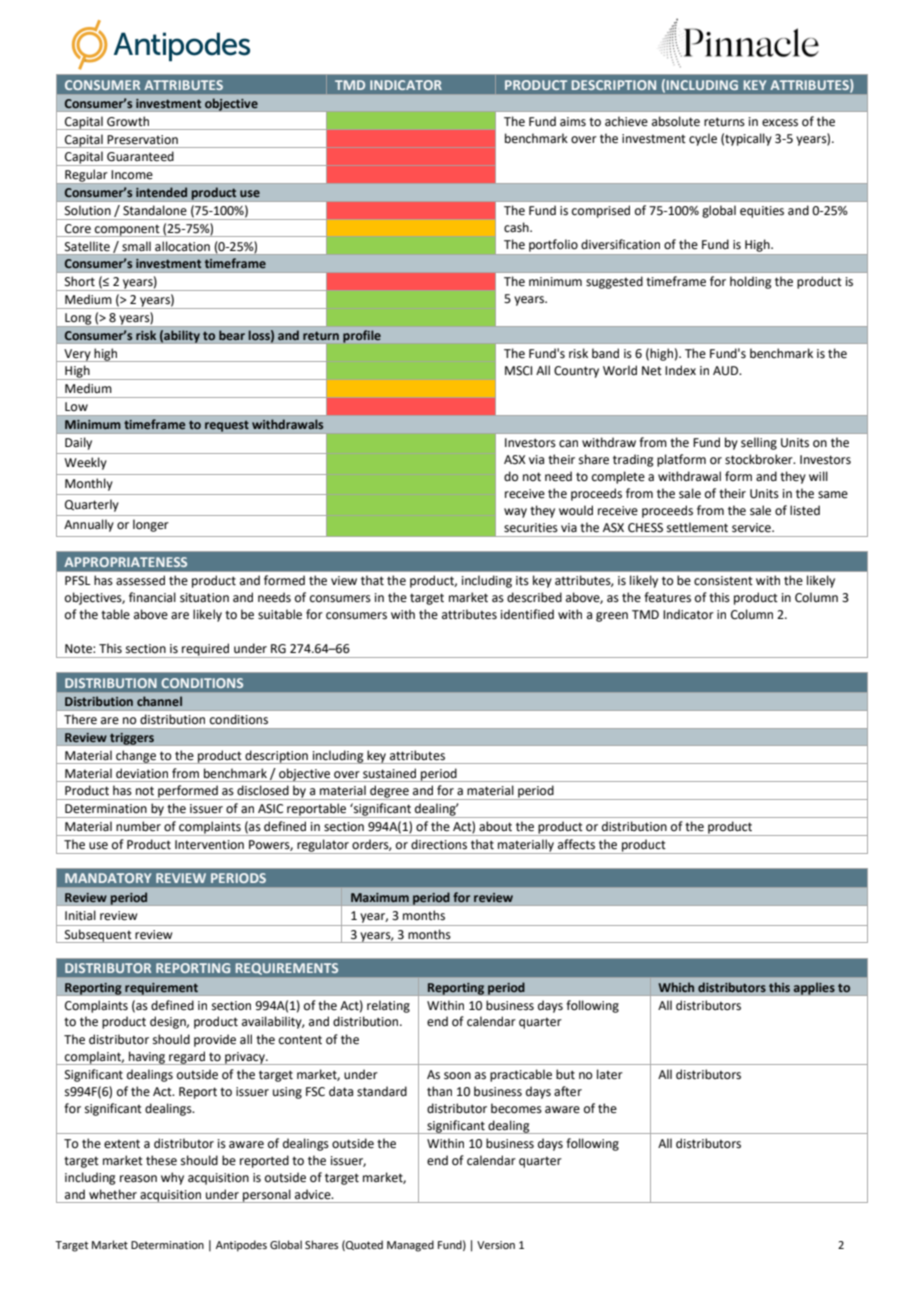  What do you see at coordinates (759, 443) in the image?
I see `selling` at bounding box center [759, 443].
